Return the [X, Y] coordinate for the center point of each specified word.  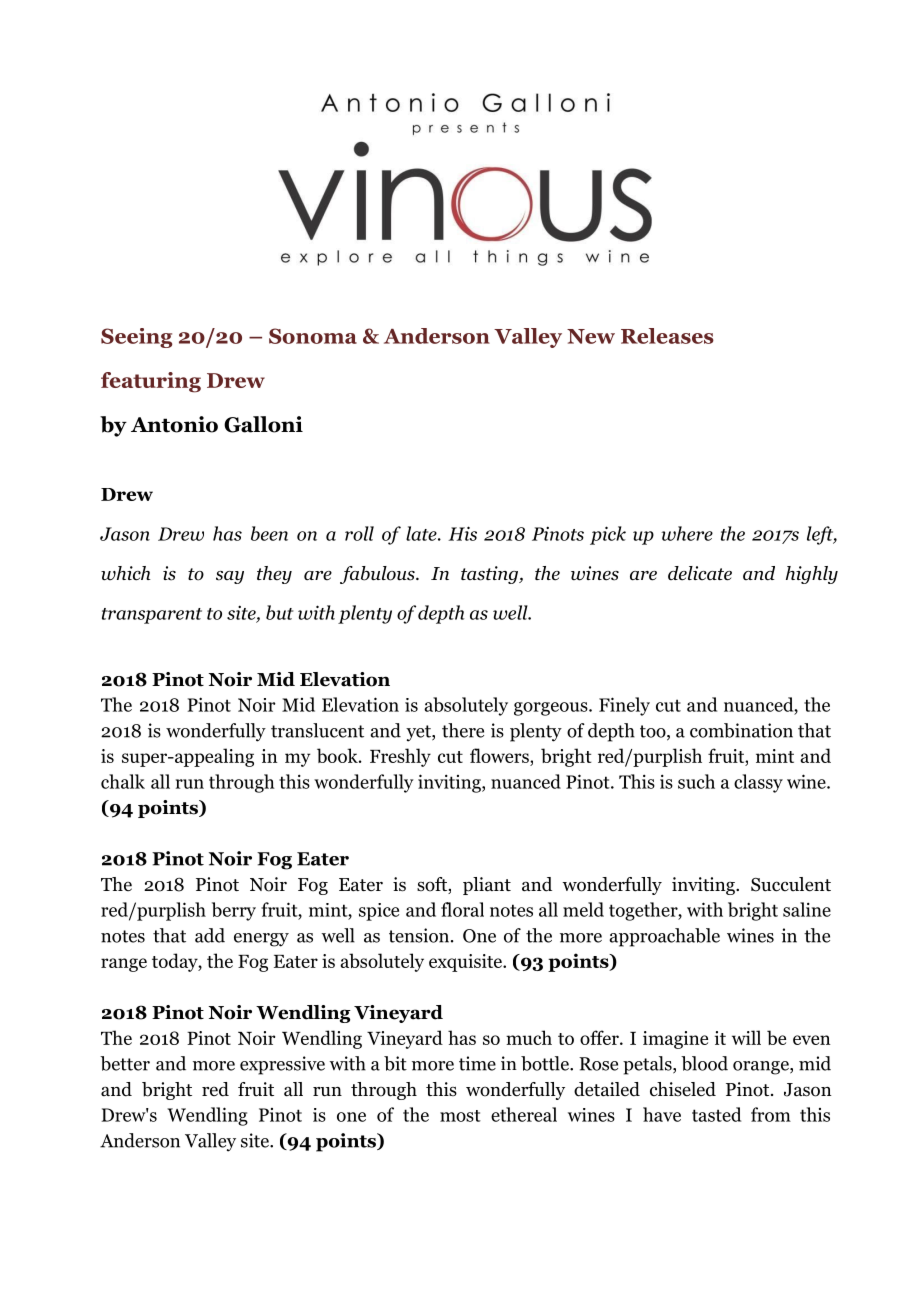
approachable [664, 937]
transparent [152, 616]
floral [462, 909]
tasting [490, 575]
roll [359, 533]
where [687, 533]
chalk [123, 781]
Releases [667, 336]
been [269, 533]
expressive [282, 1065]
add [210, 935]
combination [741, 730]
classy [758, 783]
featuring [151, 382]
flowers [500, 757]
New [591, 336]
